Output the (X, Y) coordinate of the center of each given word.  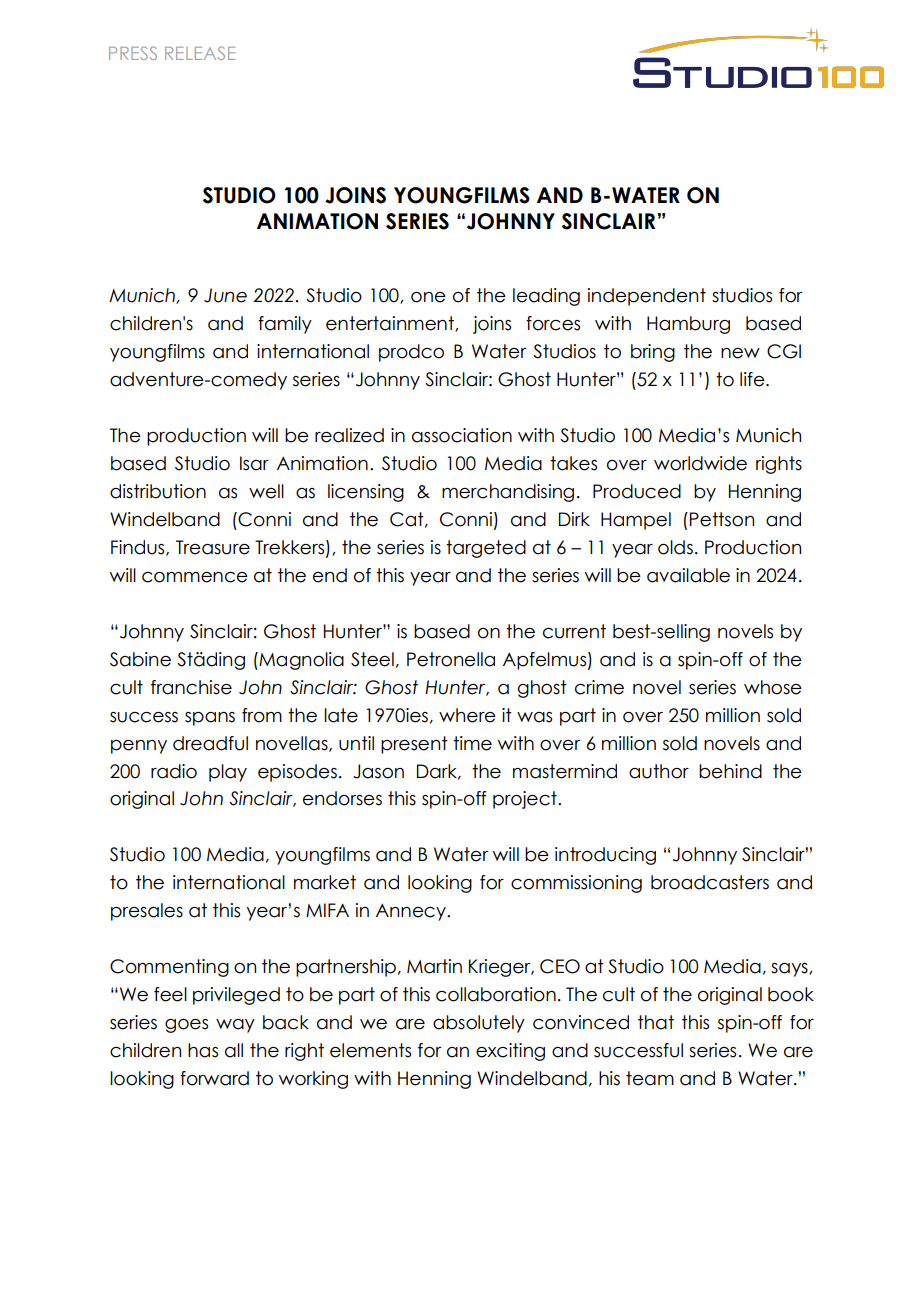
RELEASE (200, 53)
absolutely (479, 1024)
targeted (486, 549)
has (203, 1050)
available (688, 575)
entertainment (391, 324)
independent (647, 297)
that (656, 1022)
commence (195, 577)
